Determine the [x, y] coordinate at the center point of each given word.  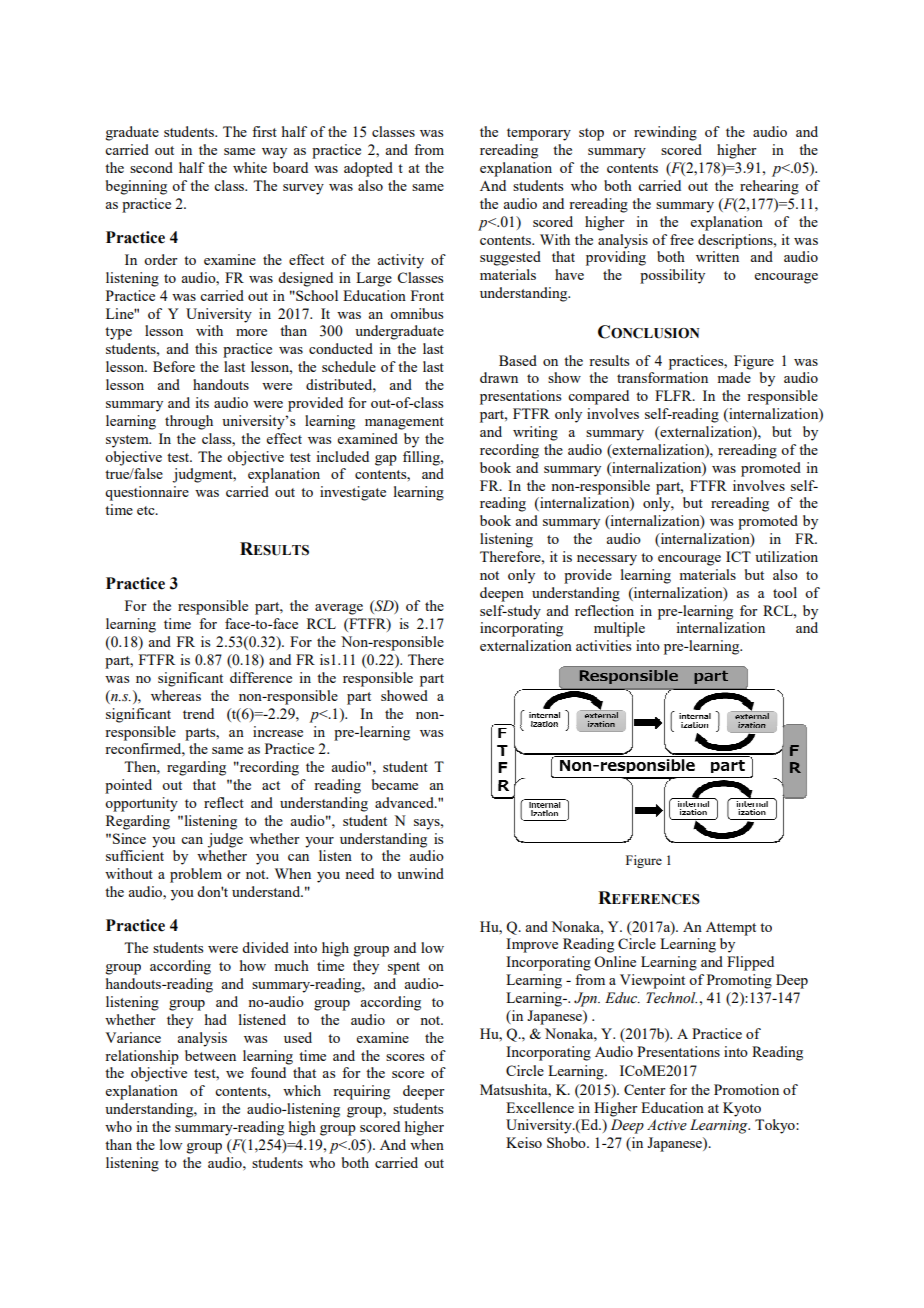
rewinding [665, 133]
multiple [619, 629]
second [151, 167]
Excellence [540, 1107]
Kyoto [742, 1109]
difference [261, 677]
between [210, 1055]
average [339, 609]
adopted [368, 169]
